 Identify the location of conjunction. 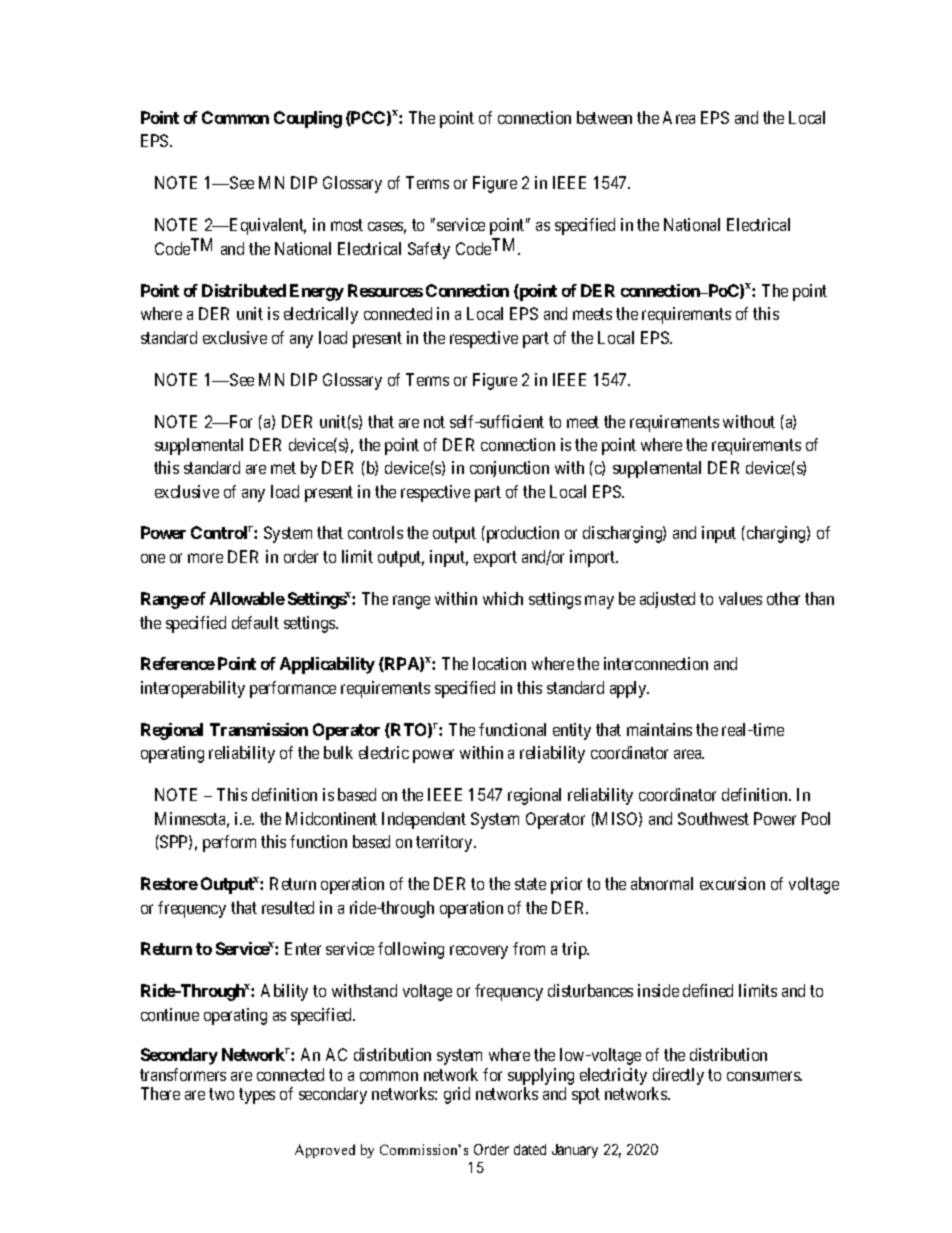
(509, 469).
